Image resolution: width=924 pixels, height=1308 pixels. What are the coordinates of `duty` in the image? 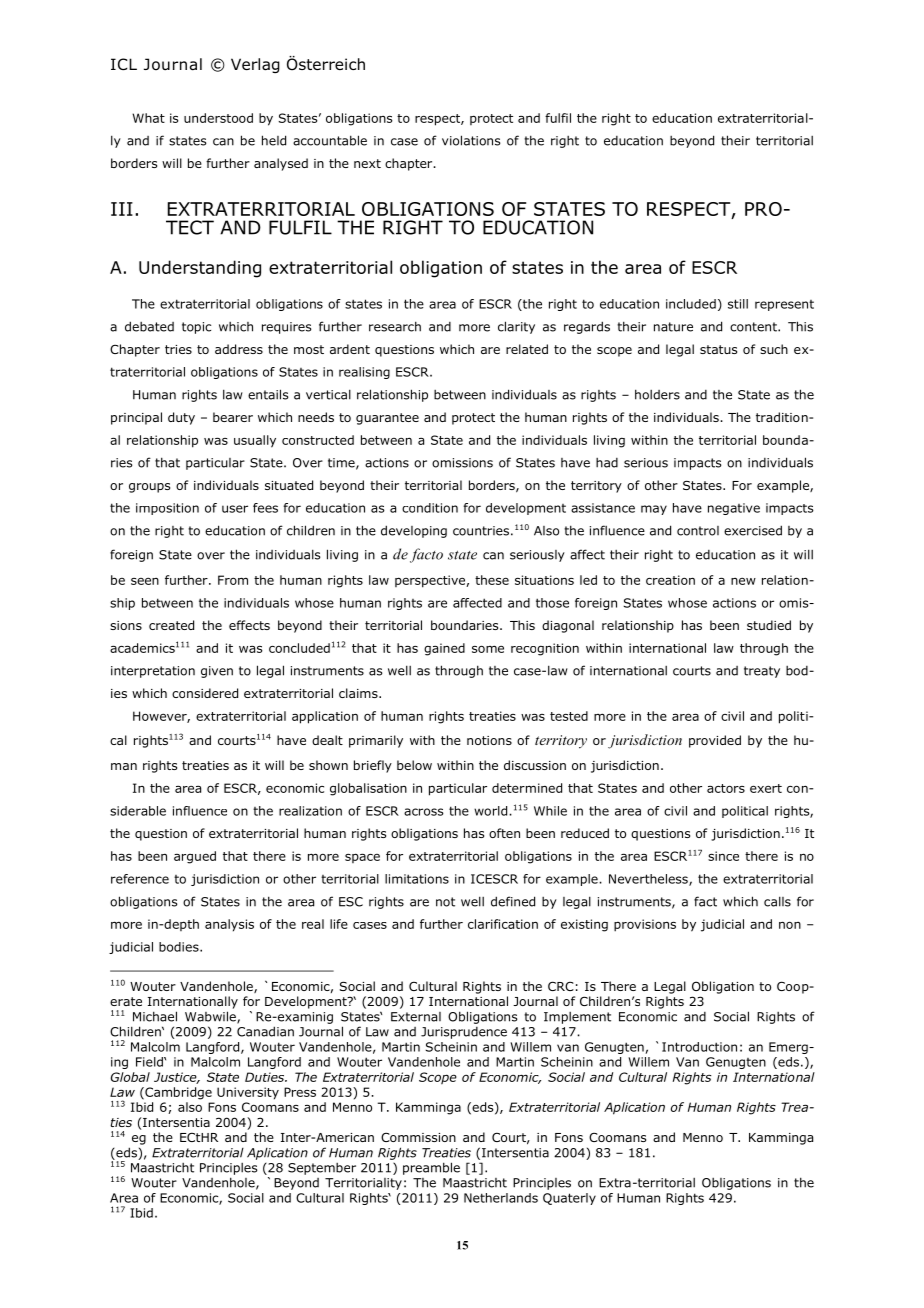 It's located at (181, 418).
